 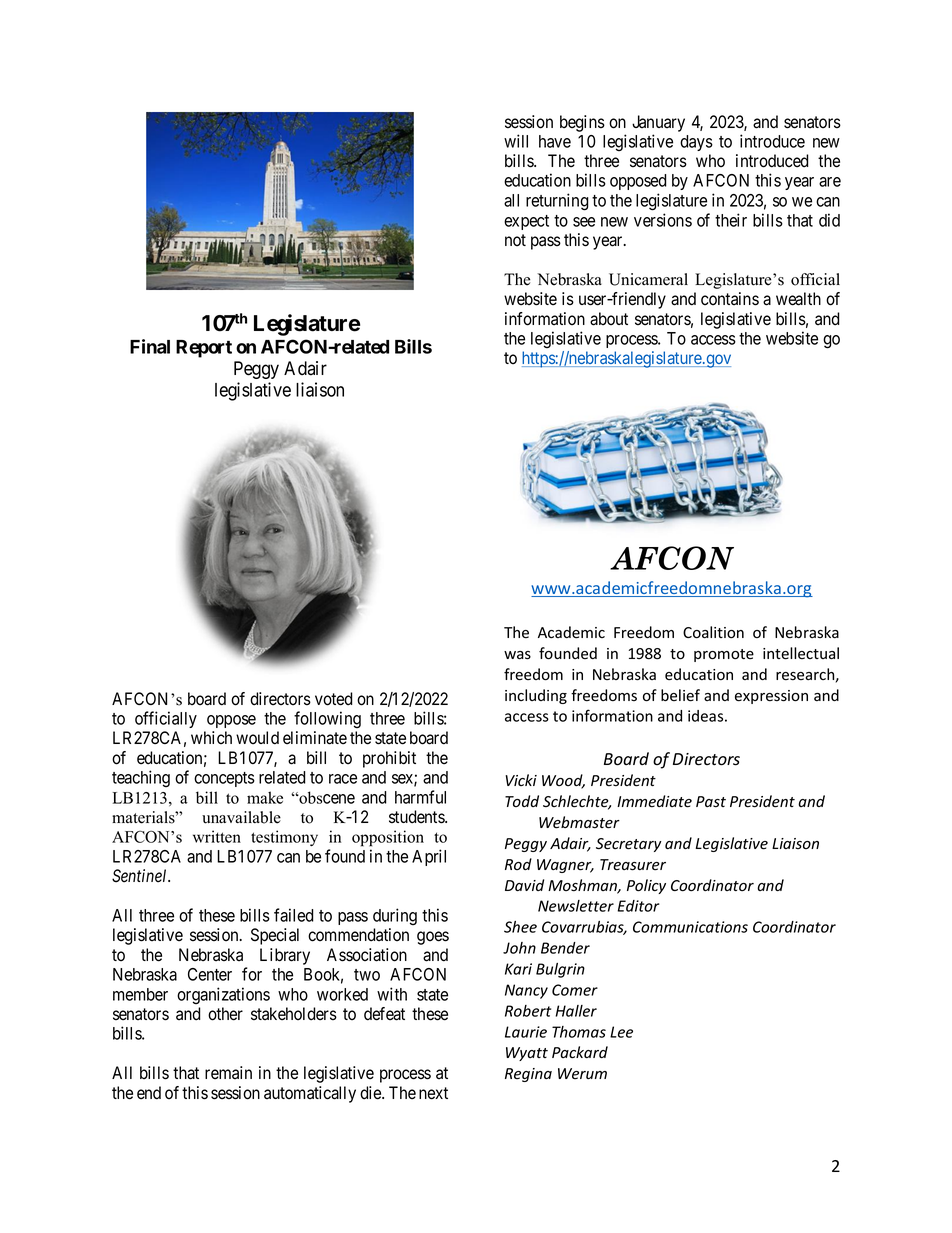 What do you see at coordinates (204, 349) in the page?
I see `Report` at bounding box center [204, 349].
